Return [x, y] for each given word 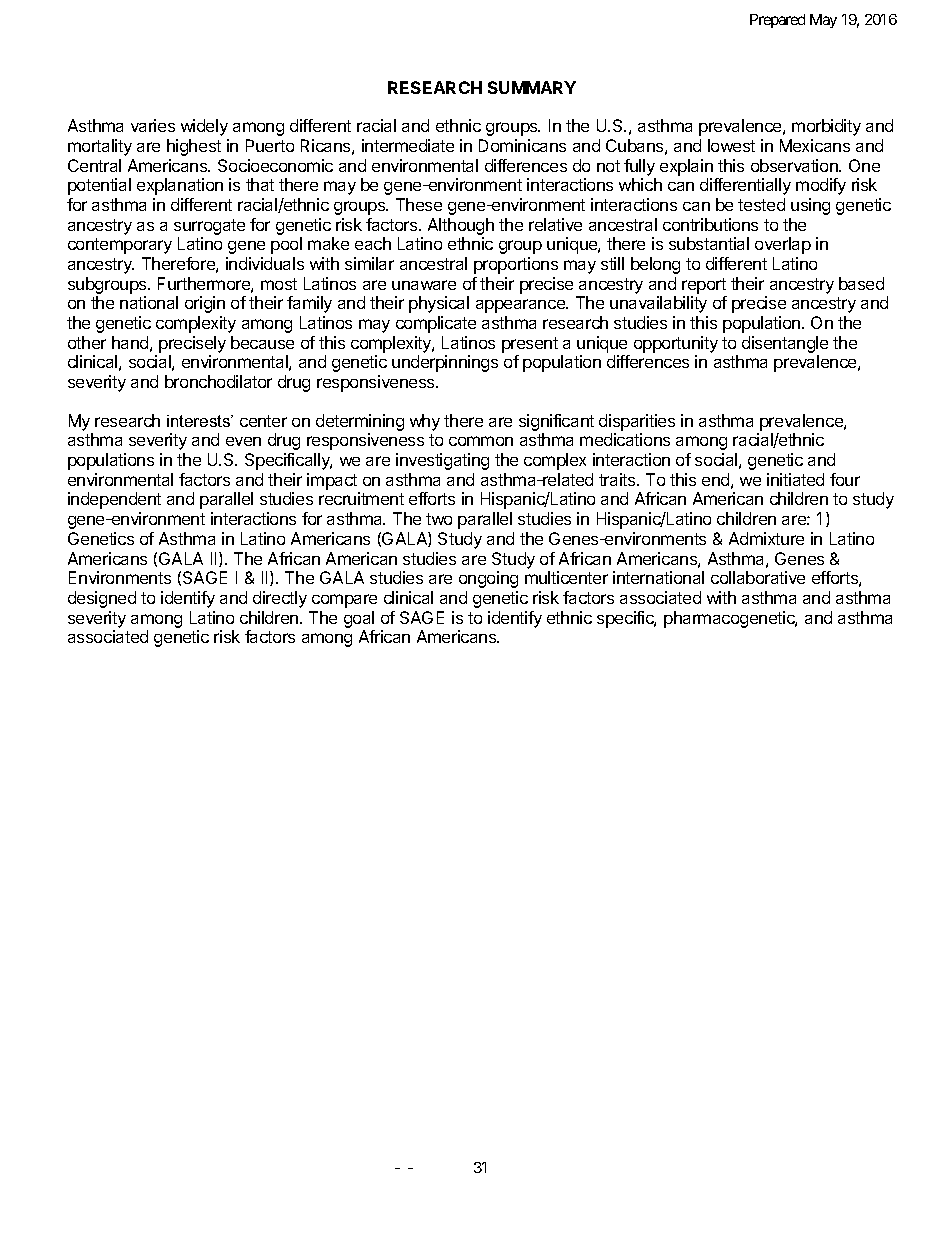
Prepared [777, 21]
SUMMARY [532, 87]
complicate [436, 324]
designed [102, 599]
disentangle [785, 346]
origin [205, 304]
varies [153, 125]
